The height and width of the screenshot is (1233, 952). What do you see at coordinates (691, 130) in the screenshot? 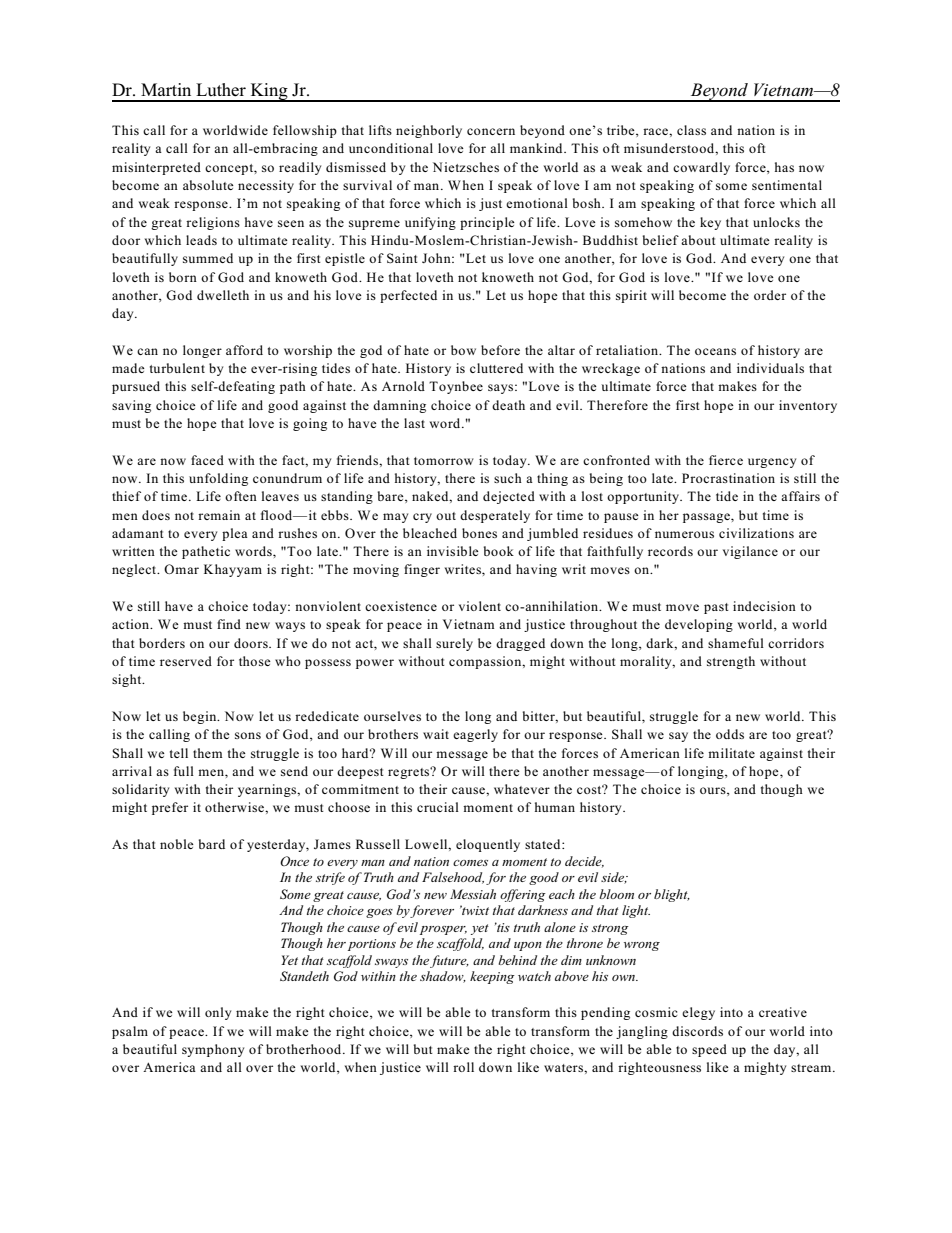
I see `class` at bounding box center [691, 130].
